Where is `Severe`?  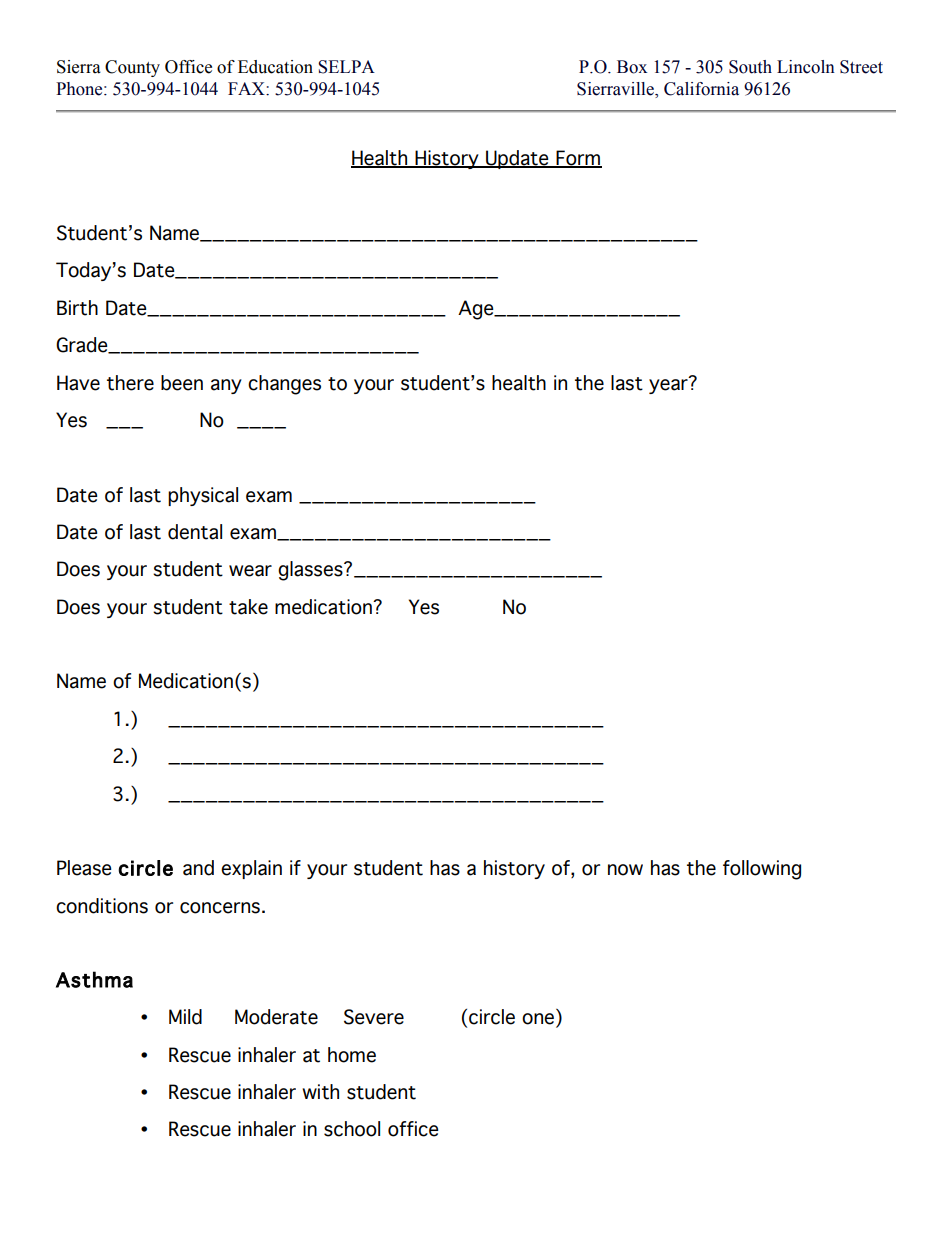
Severe is located at coordinates (374, 1017).
